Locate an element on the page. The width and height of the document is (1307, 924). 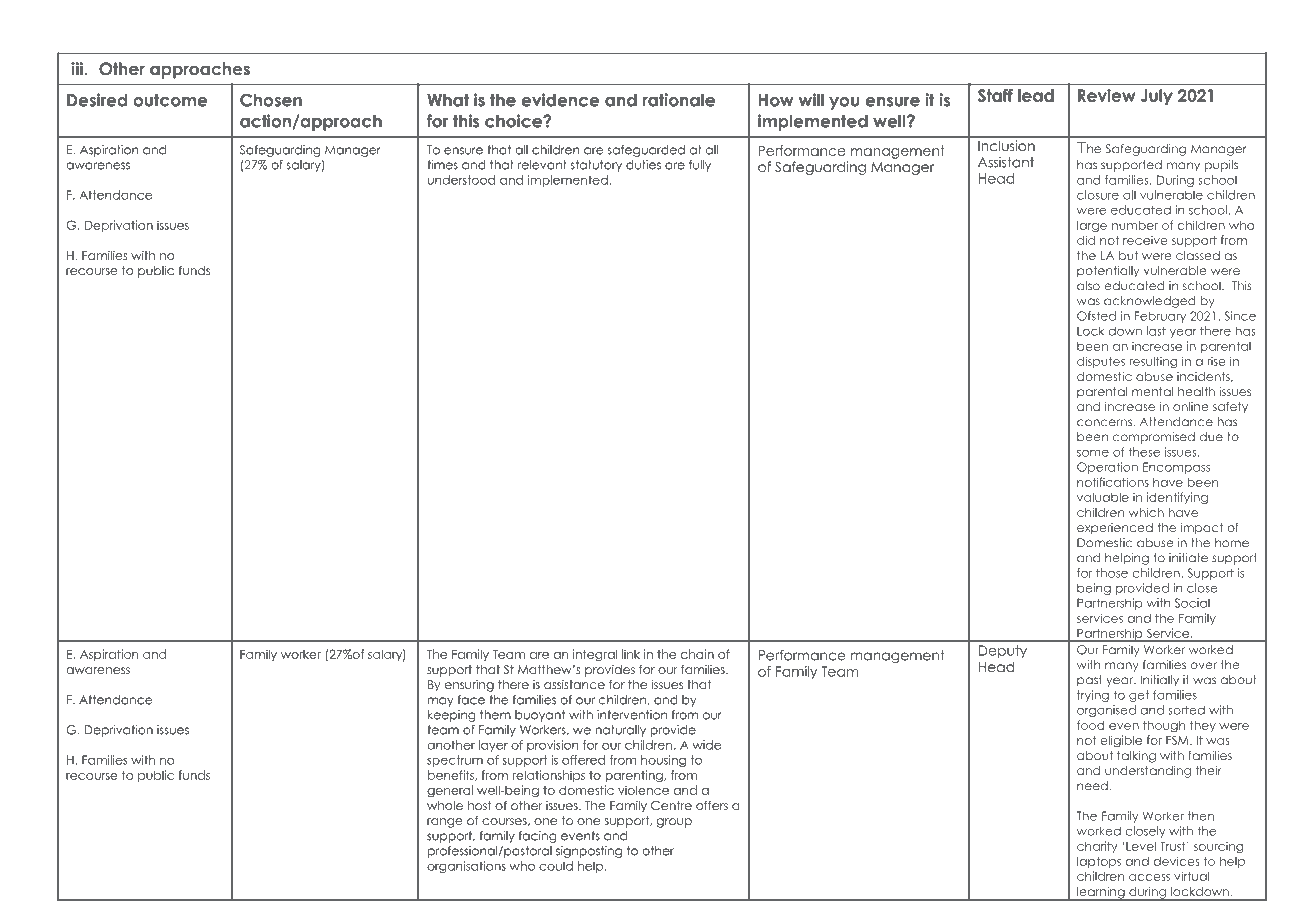
fully is located at coordinates (700, 166).
